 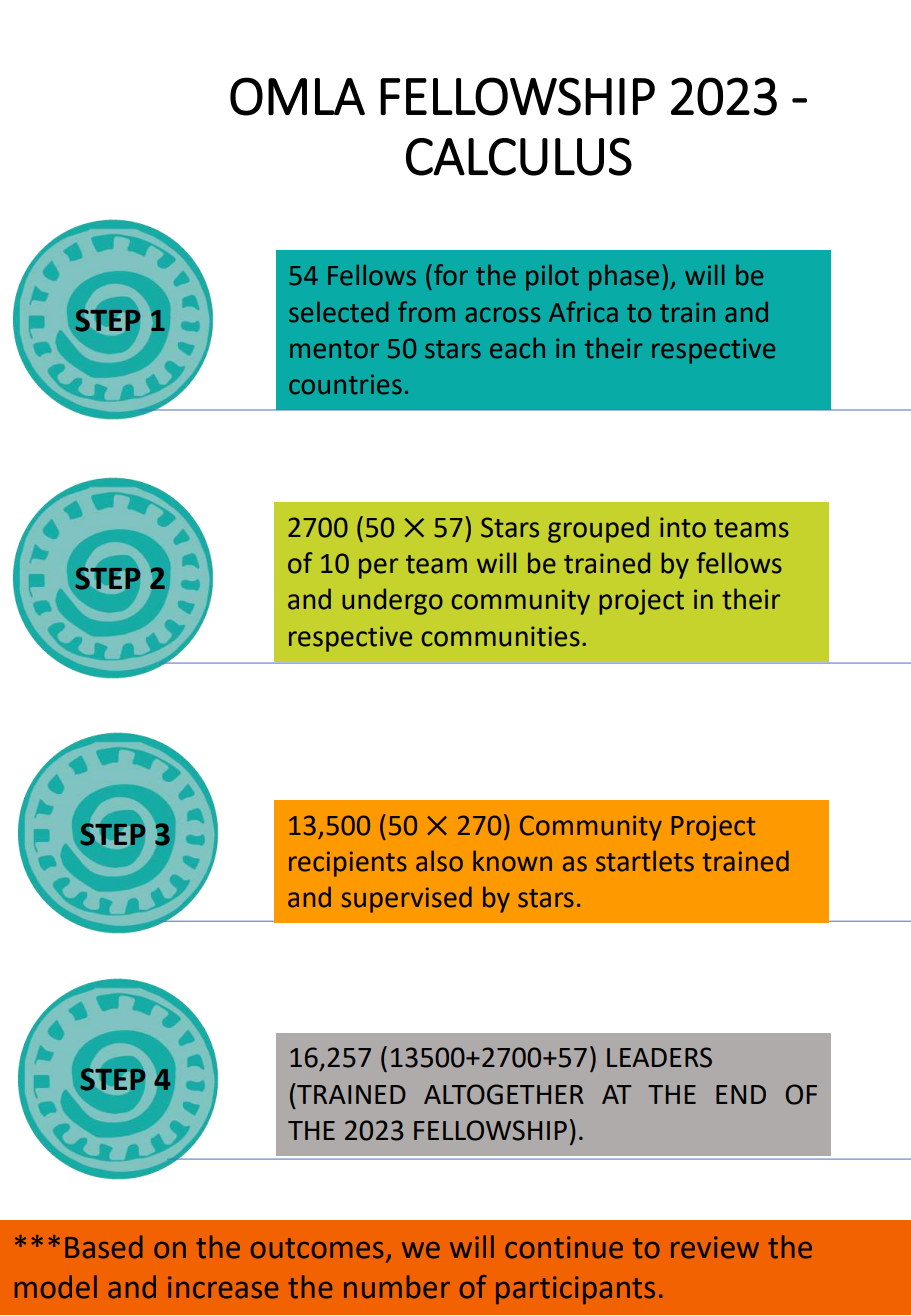 I want to click on phase, so click(x=624, y=277).
